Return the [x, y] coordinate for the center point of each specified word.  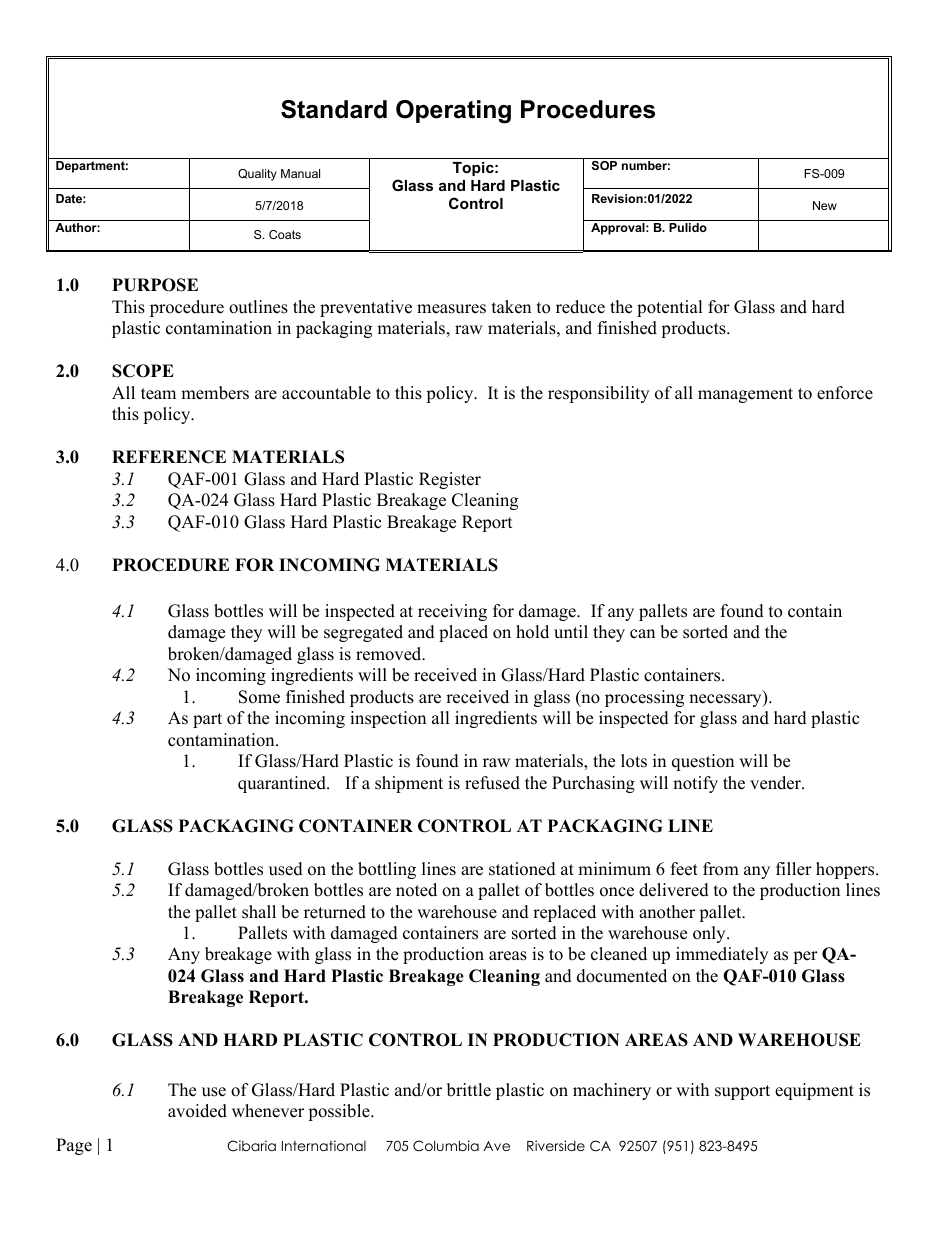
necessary [726, 700]
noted [416, 890]
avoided [197, 1111]
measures [451, 309]
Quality [257, 175]
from [721, 869]
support [742, 1092]
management [745, 395]
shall [259, 912]
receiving [452, 612]
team [158, 394]
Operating [453, 112]
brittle [469, 1090]
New [825, 205]
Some [259, 697]
